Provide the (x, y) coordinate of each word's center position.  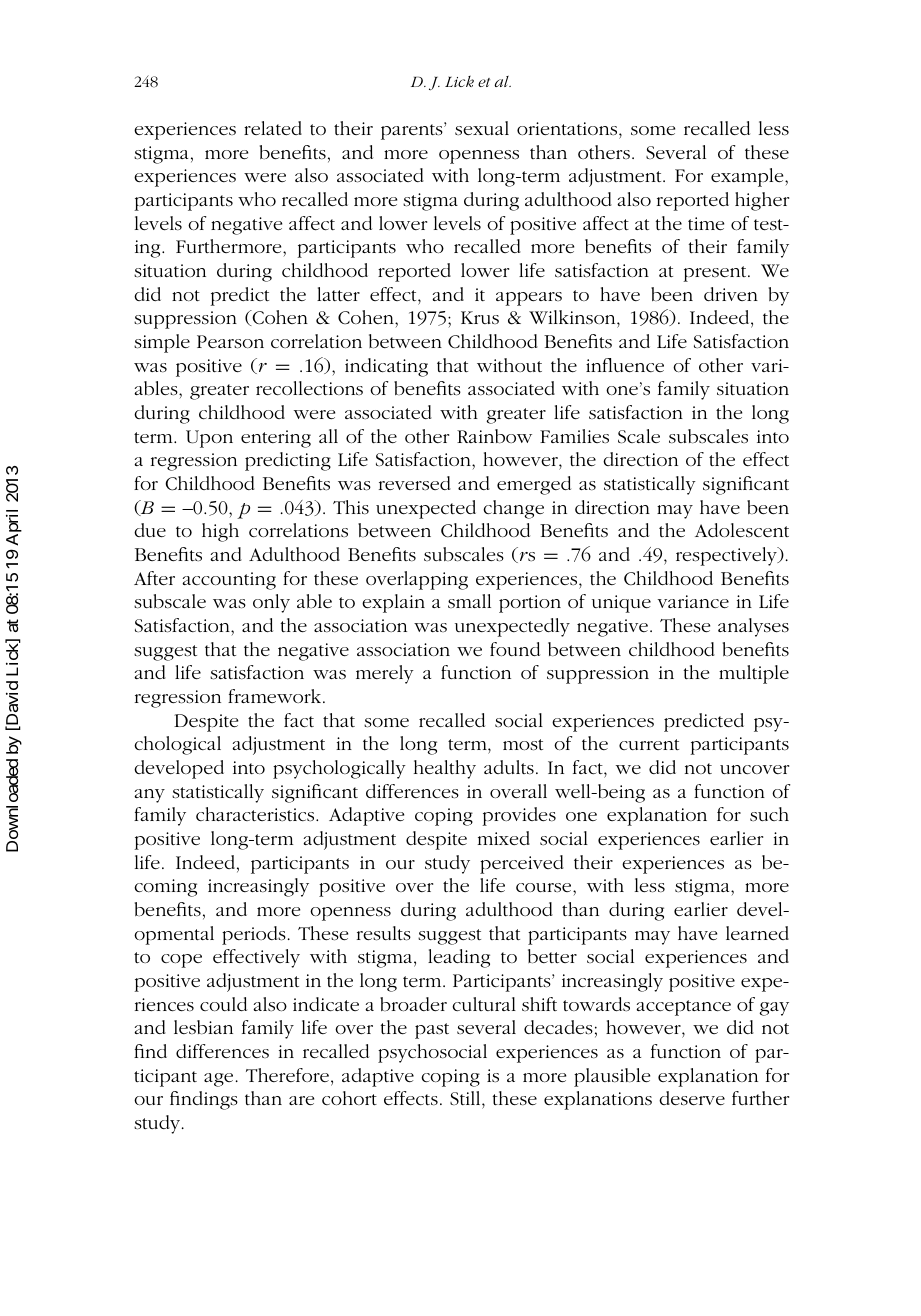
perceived (522, 864)
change (513, 509)
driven (731, 294)
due (150, 530)
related (273, 128)
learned (757, 933)
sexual (482, 128)
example (748, 177)
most (523, 745)
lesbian (203, 1027)
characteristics (256, 814)
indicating (386, 367)
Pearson (230, 342)
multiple (754, 674)
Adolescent (742, 530)
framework (276, 696)
